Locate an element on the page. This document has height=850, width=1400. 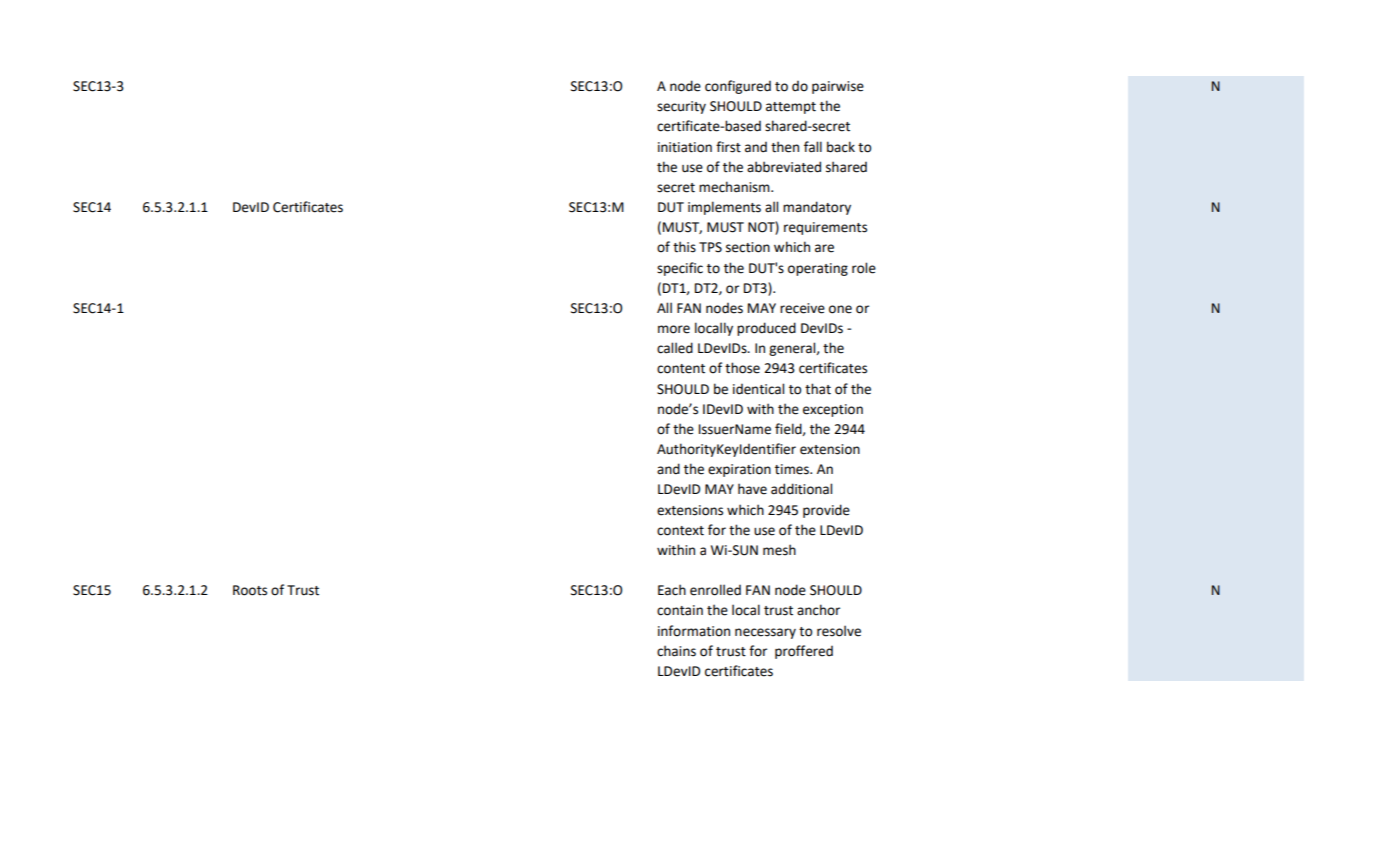
initiation is located at coordinates (685, 147).
